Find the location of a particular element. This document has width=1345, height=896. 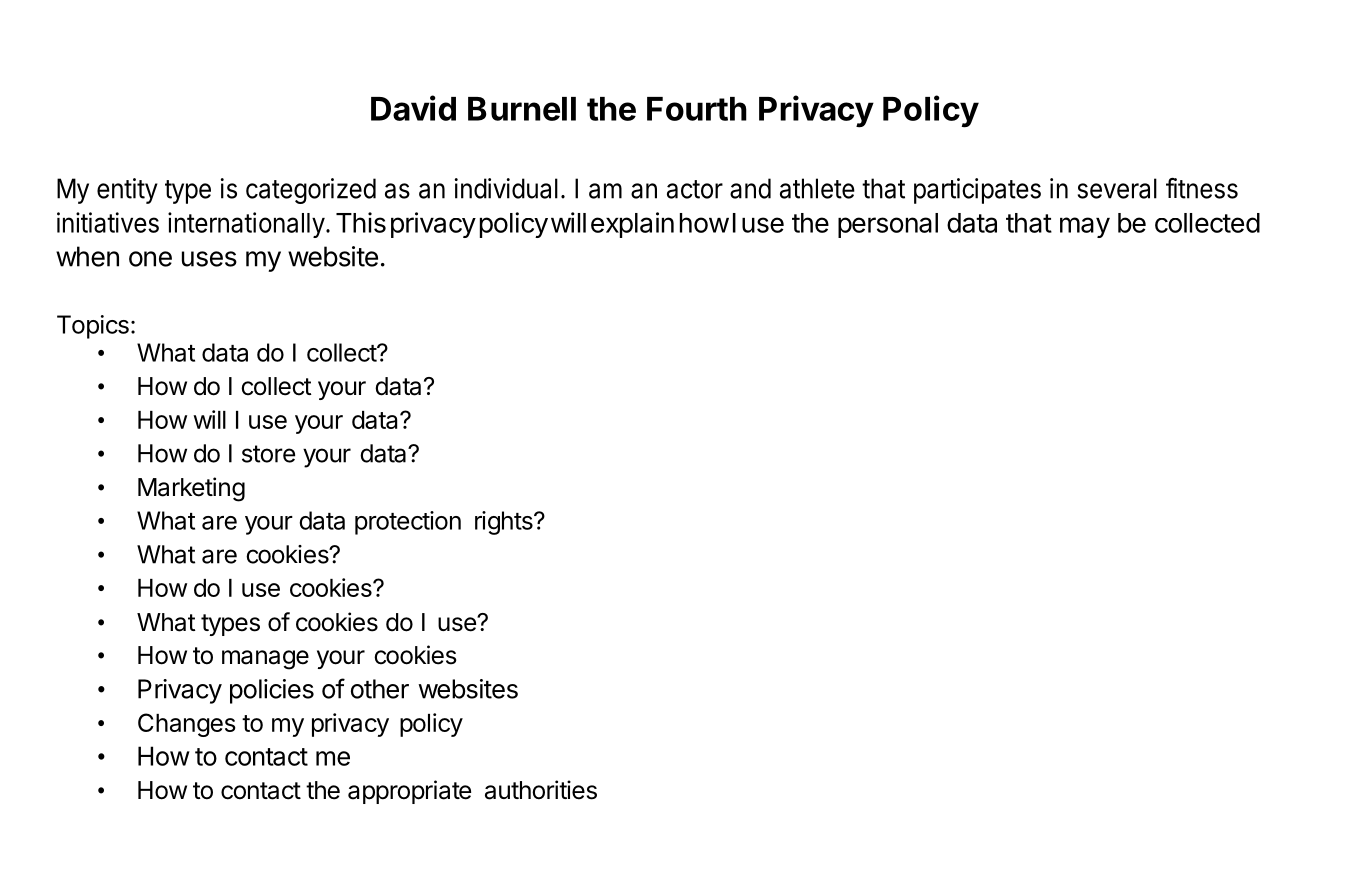

rights is located at coordinates (505, 523).
